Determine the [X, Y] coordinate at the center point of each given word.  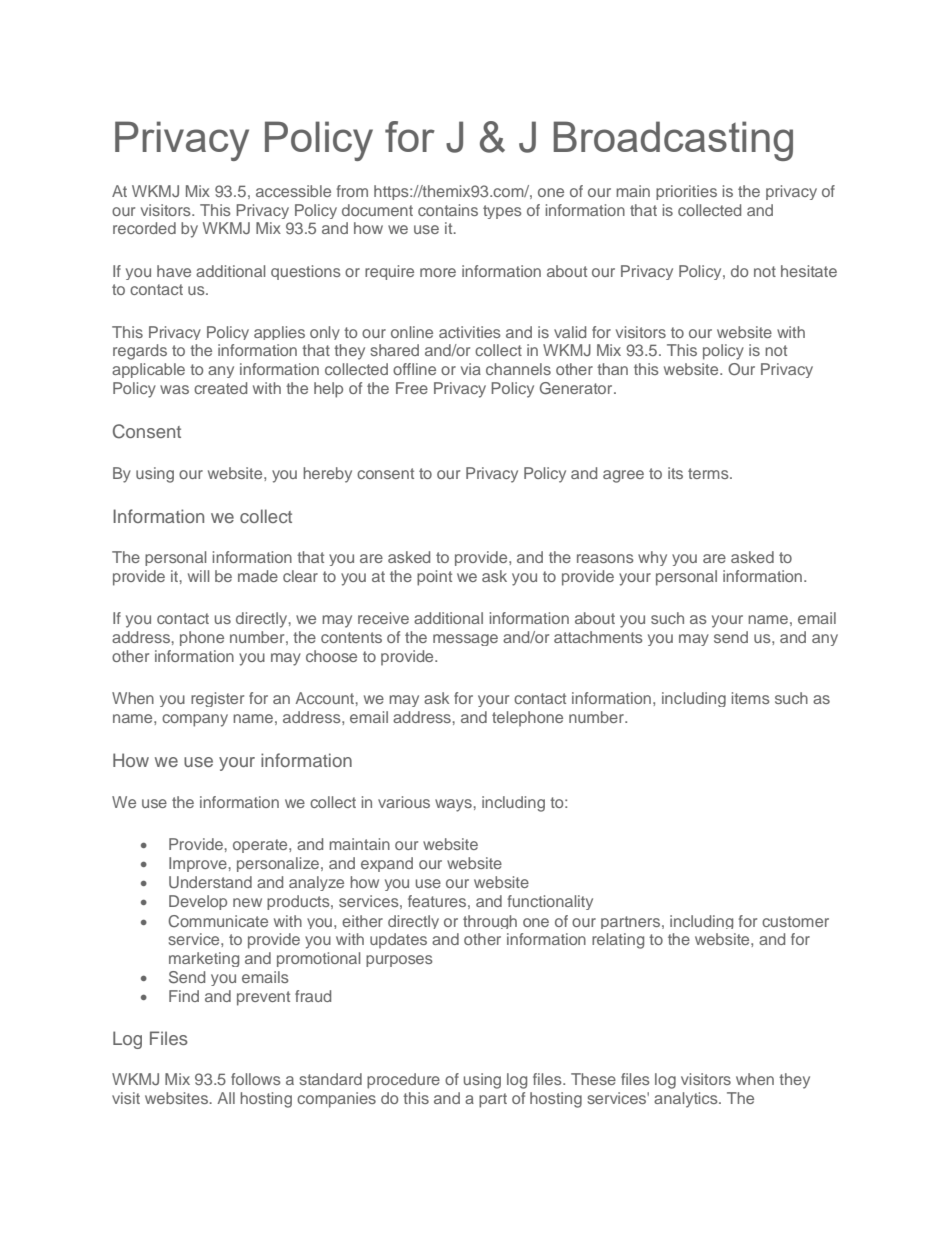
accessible [293, 191]
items [751, 698]
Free [412, 388]
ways [453, 805]
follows [256, 1079]
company [195, 720]
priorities [686, 192]
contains [448, 210]
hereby [327, 475]
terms [709, 473]
